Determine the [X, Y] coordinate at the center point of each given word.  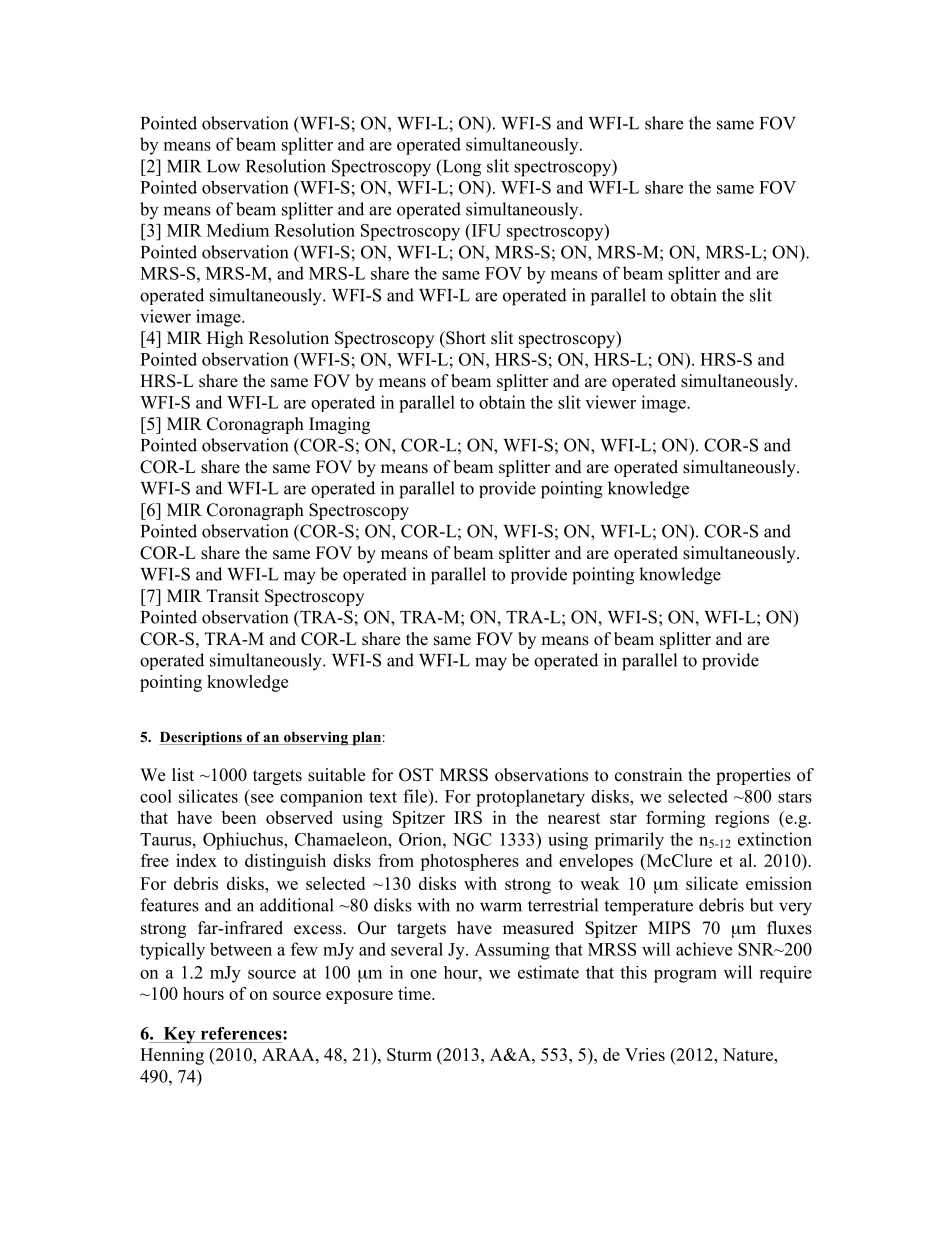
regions [742, 819]
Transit [233, 596]
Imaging [339, 425]
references [242, 1033]
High [225, 339]
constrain [648, 775]
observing [316, 738]
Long [460, 168]
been [239, 817]
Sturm [409, 1054]
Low [223, 166]
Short [465, 338]
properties [753, 776]
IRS [468, 817]
